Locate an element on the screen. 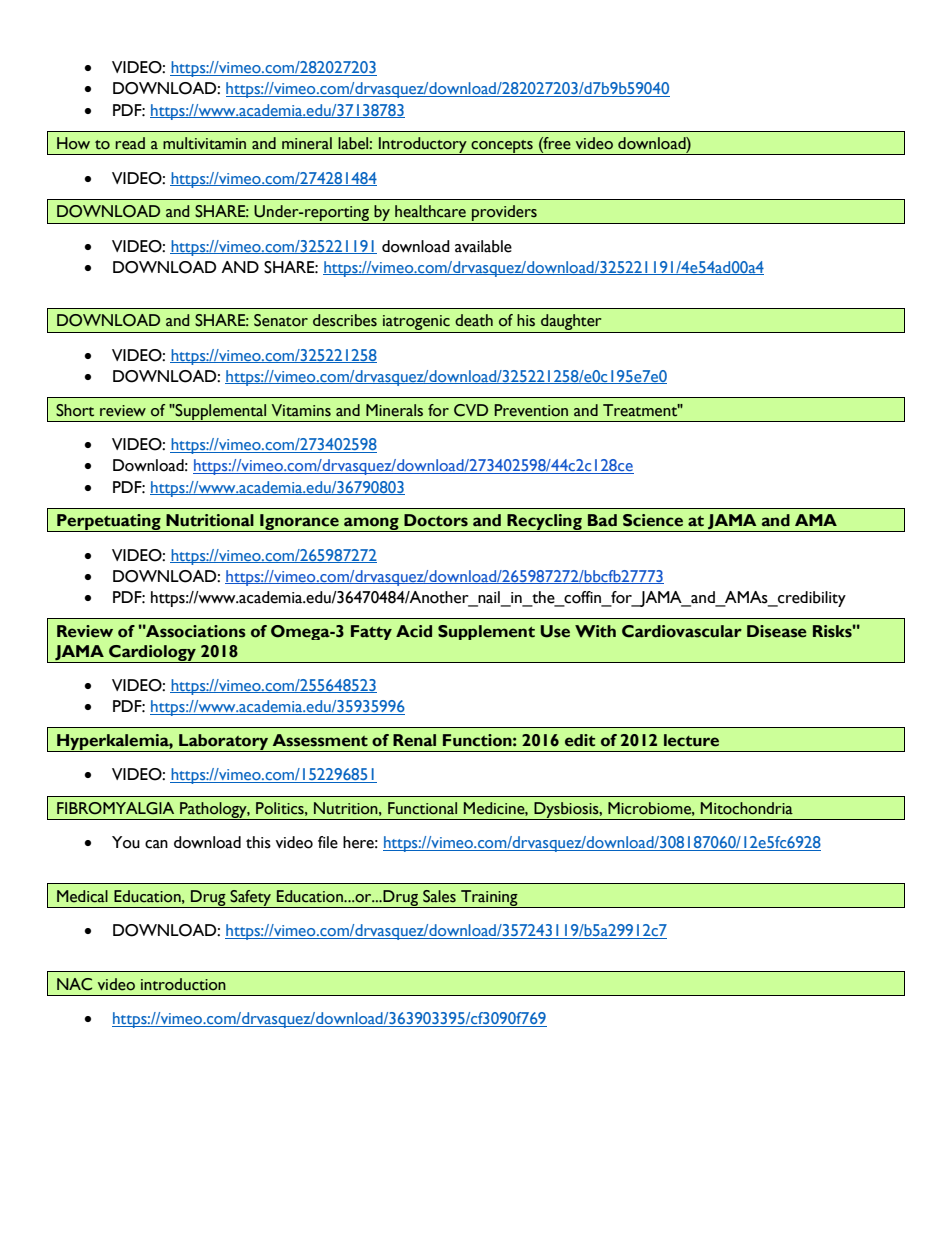 The width and height of the screenshot is (952, 1233). concepts is located at coordinates (502, 147).
